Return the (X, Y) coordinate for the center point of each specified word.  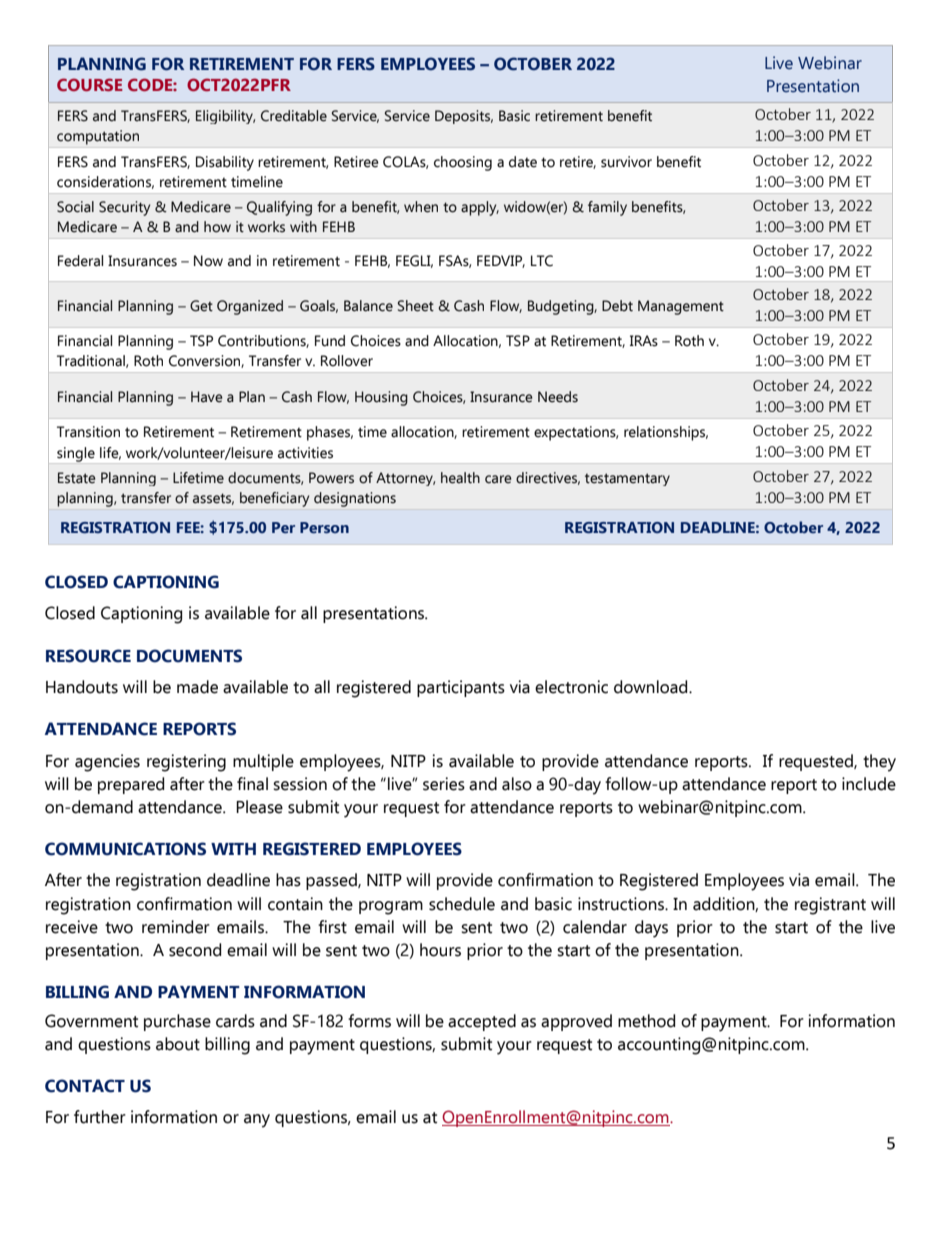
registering (186, 763)
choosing (463, 163)
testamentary (627, 479)
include (869, 784)
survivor (626, 162)
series (444, 784)
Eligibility (225, 117)
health (460, 478)
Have (207, 397)
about (178, 1044)
